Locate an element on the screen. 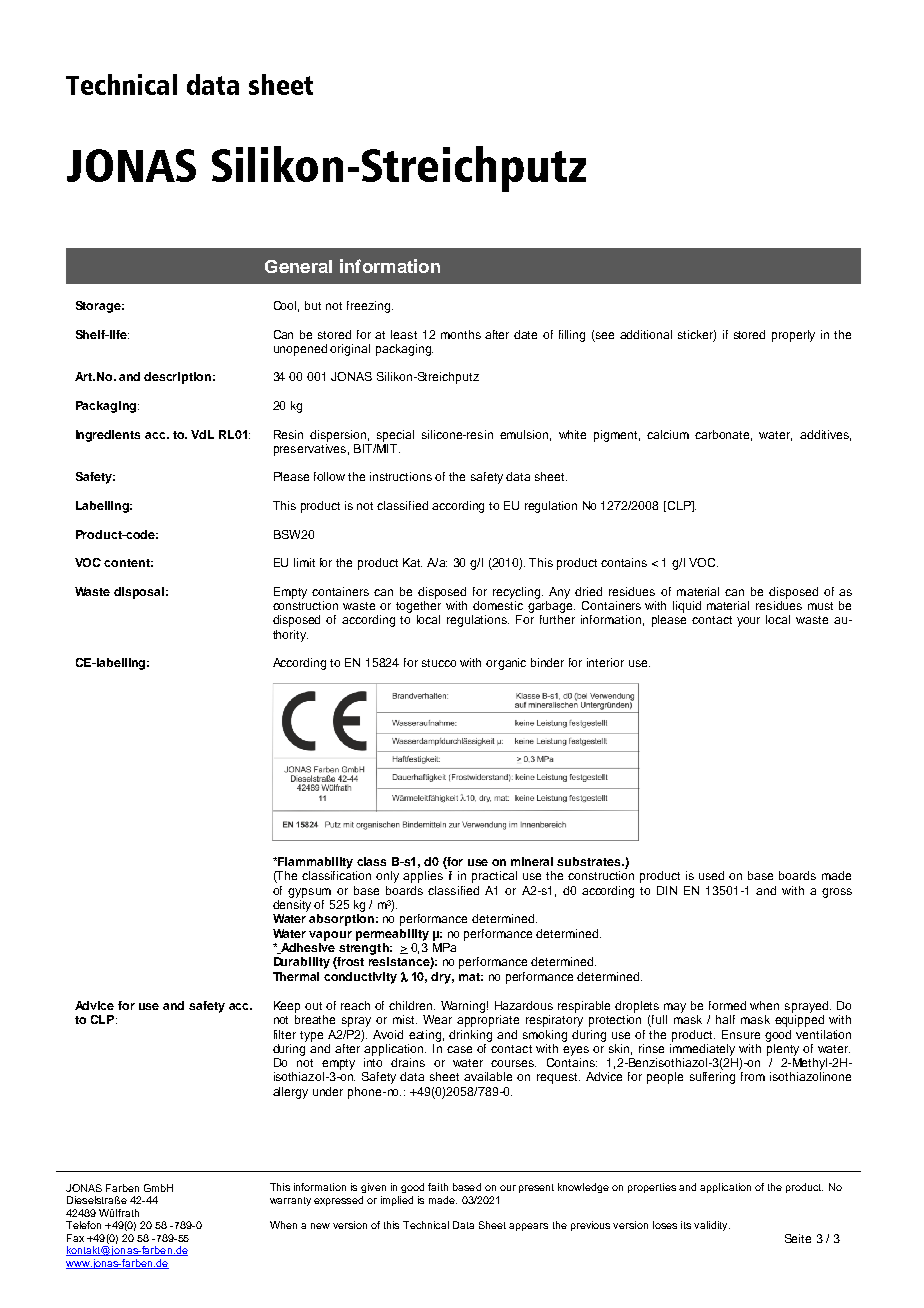  stucco is located at coordinates (439, 663).
